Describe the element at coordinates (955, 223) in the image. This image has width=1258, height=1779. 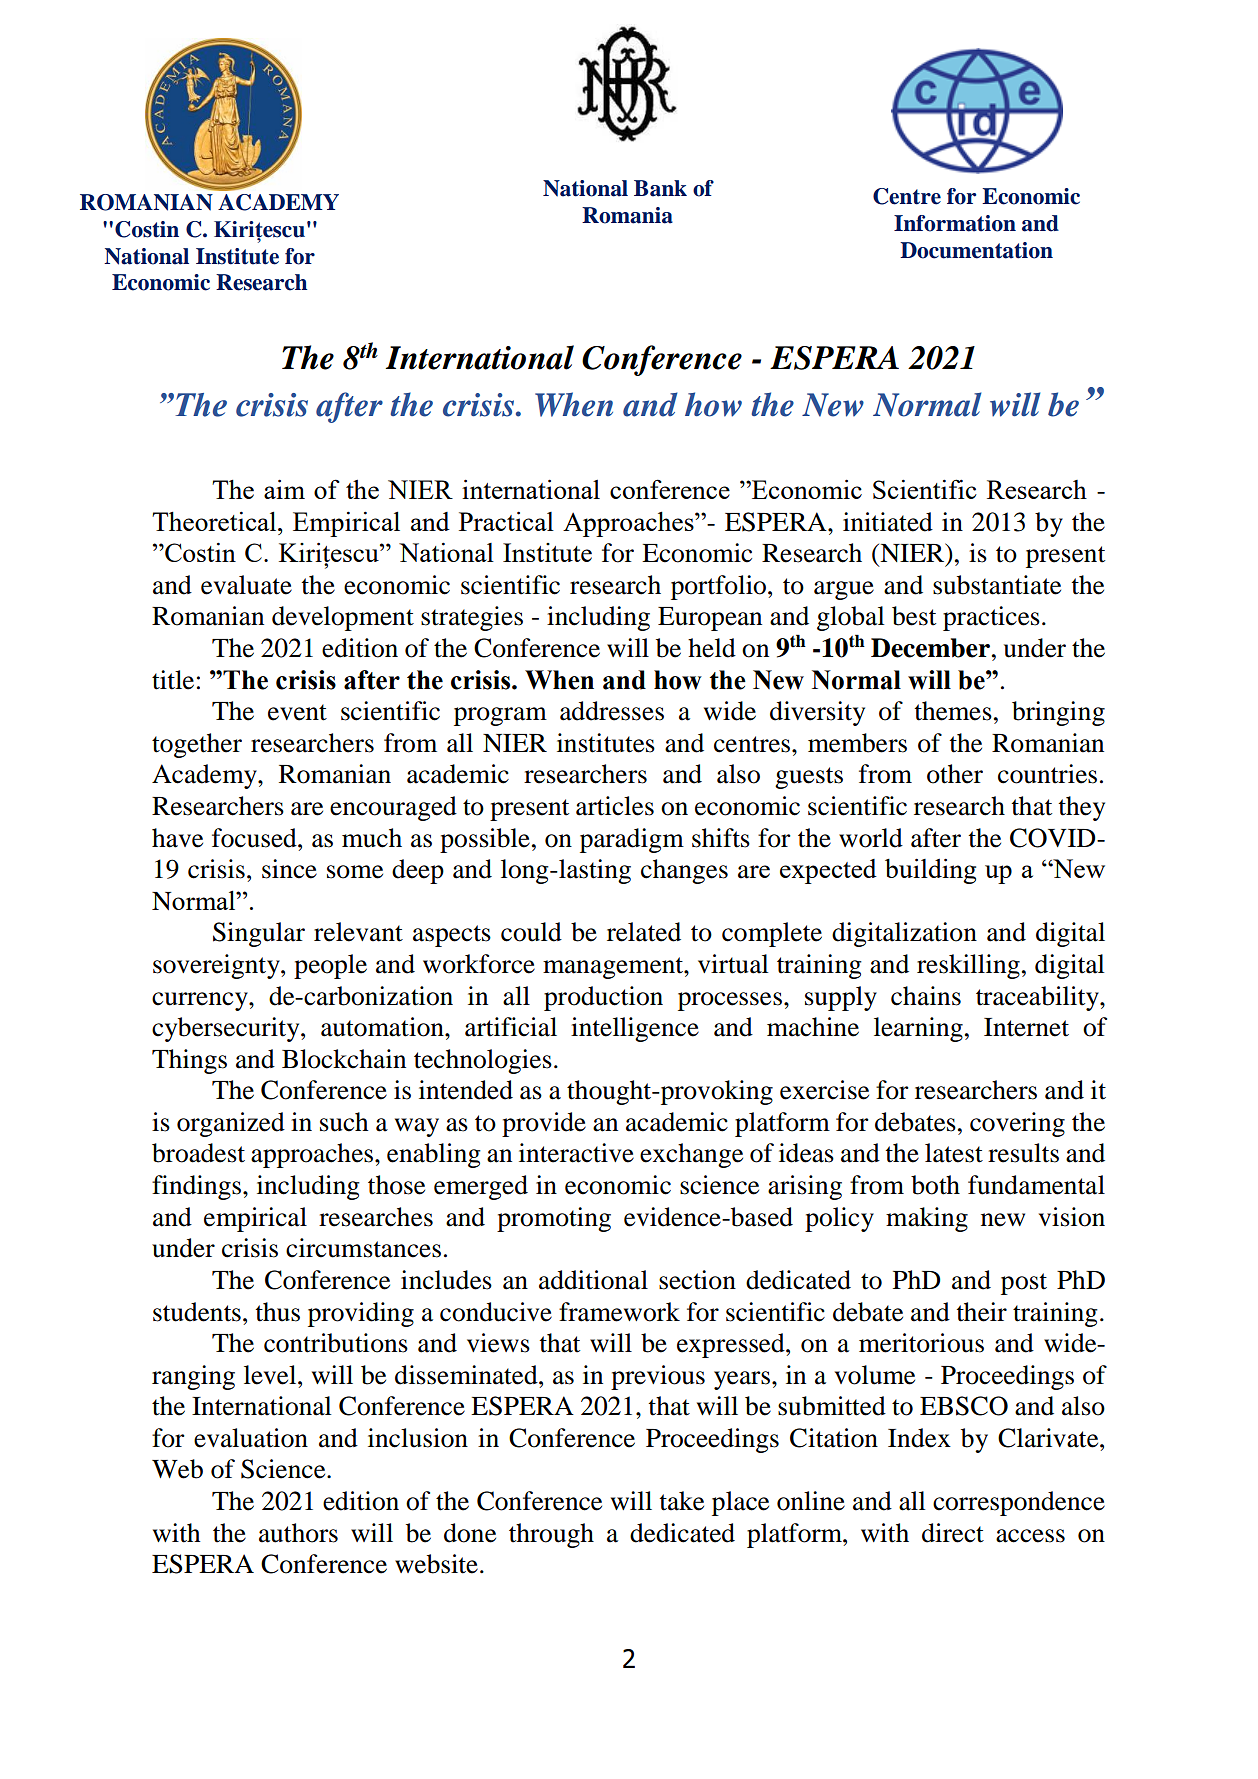
I see `Information` at that location.
